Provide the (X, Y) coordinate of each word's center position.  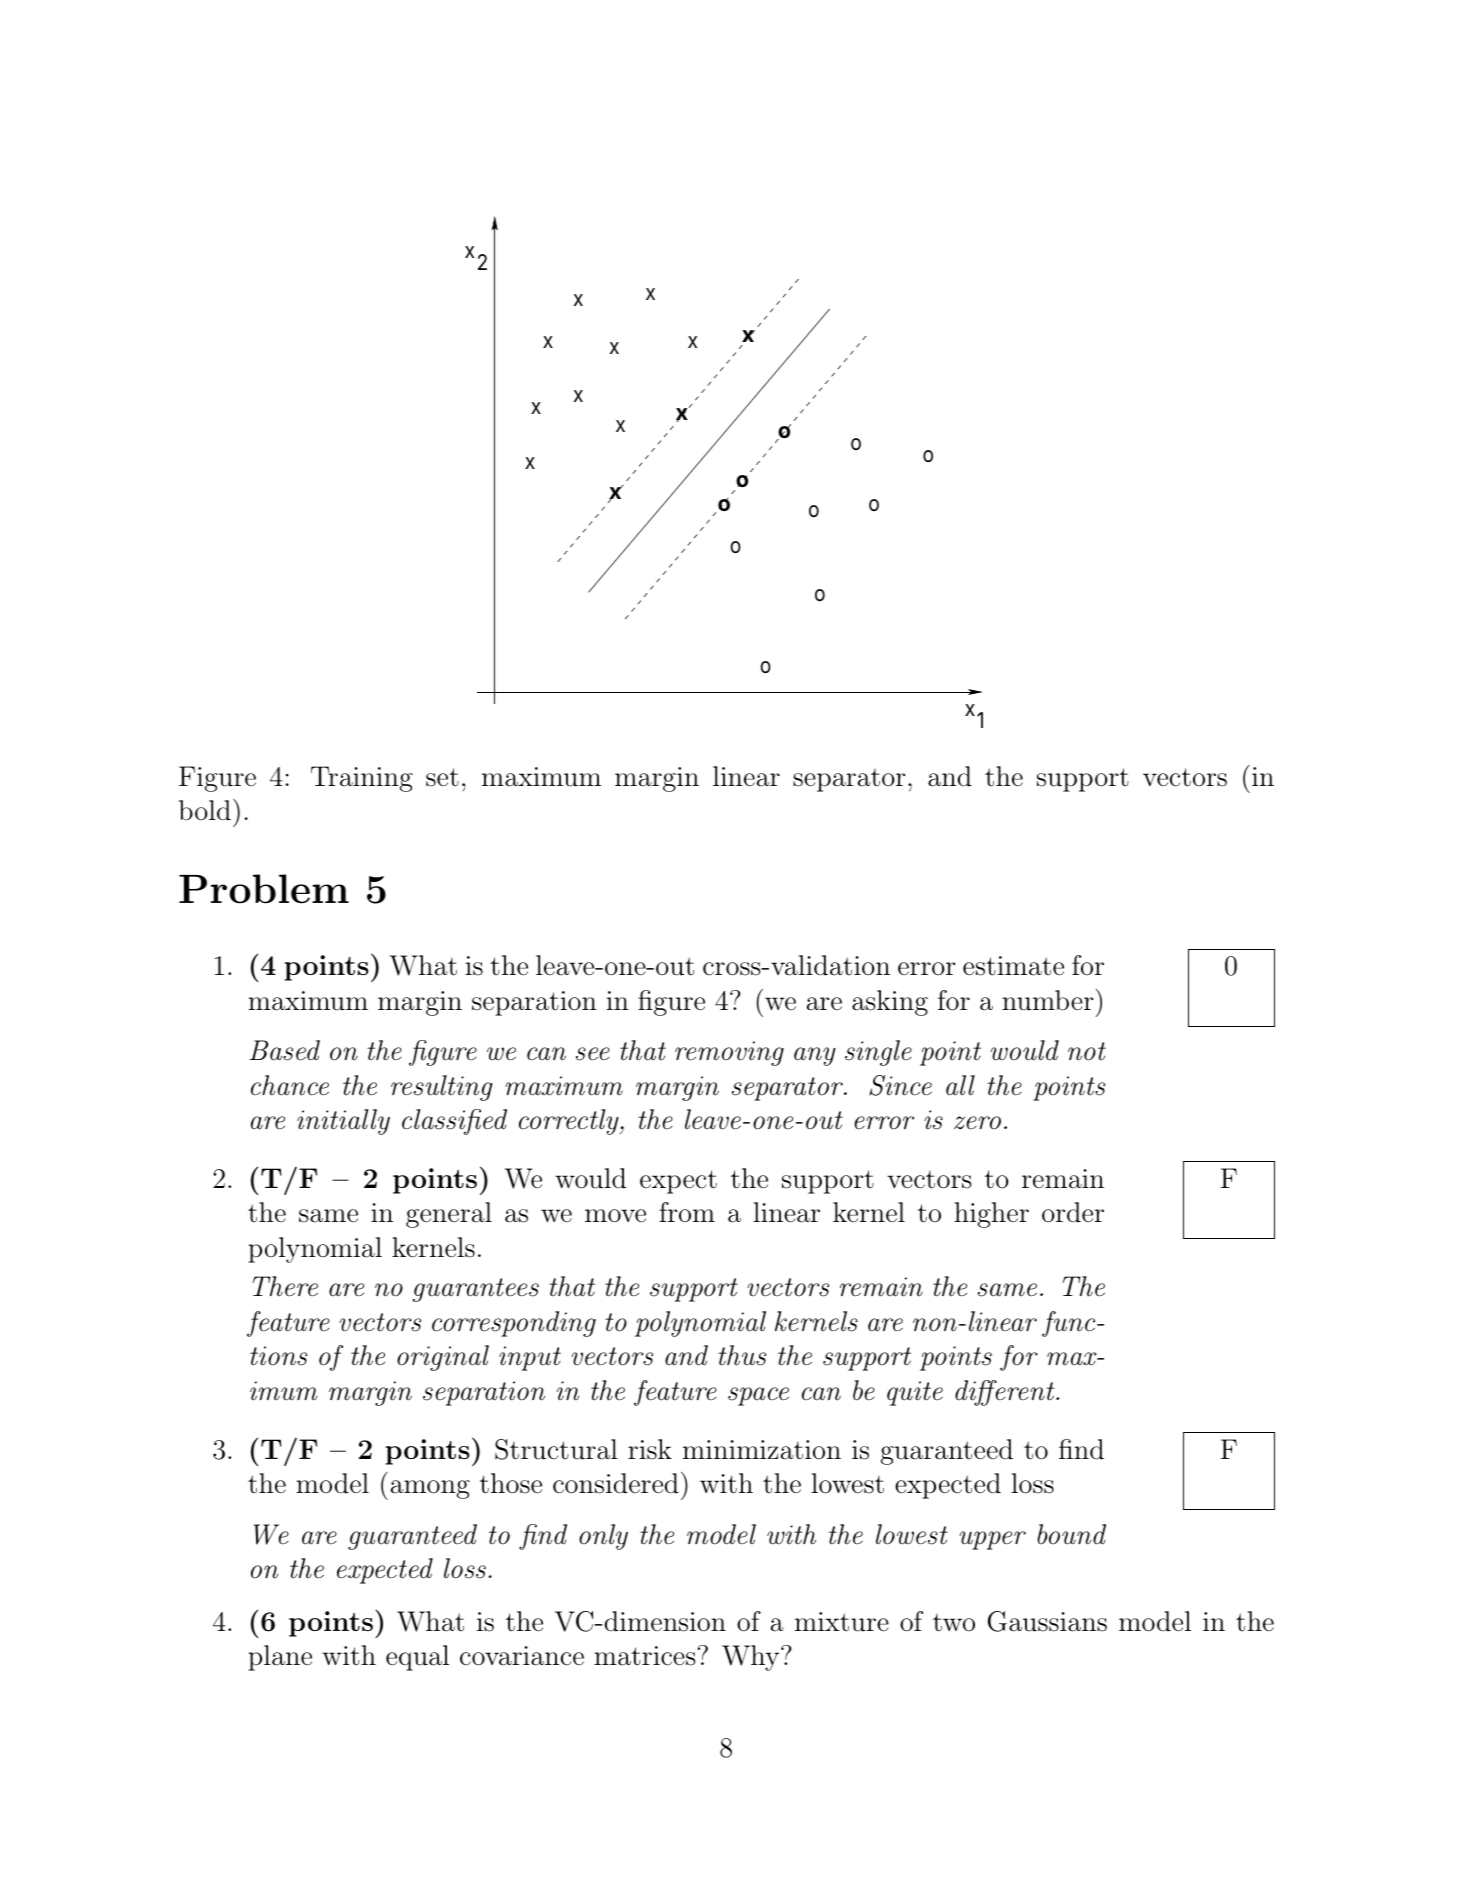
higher (991, 1215)
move (615, 1216)
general (449, 1215)
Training (362, 779)
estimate (1013, 966)
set (442, 777)
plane (280, 1658)
